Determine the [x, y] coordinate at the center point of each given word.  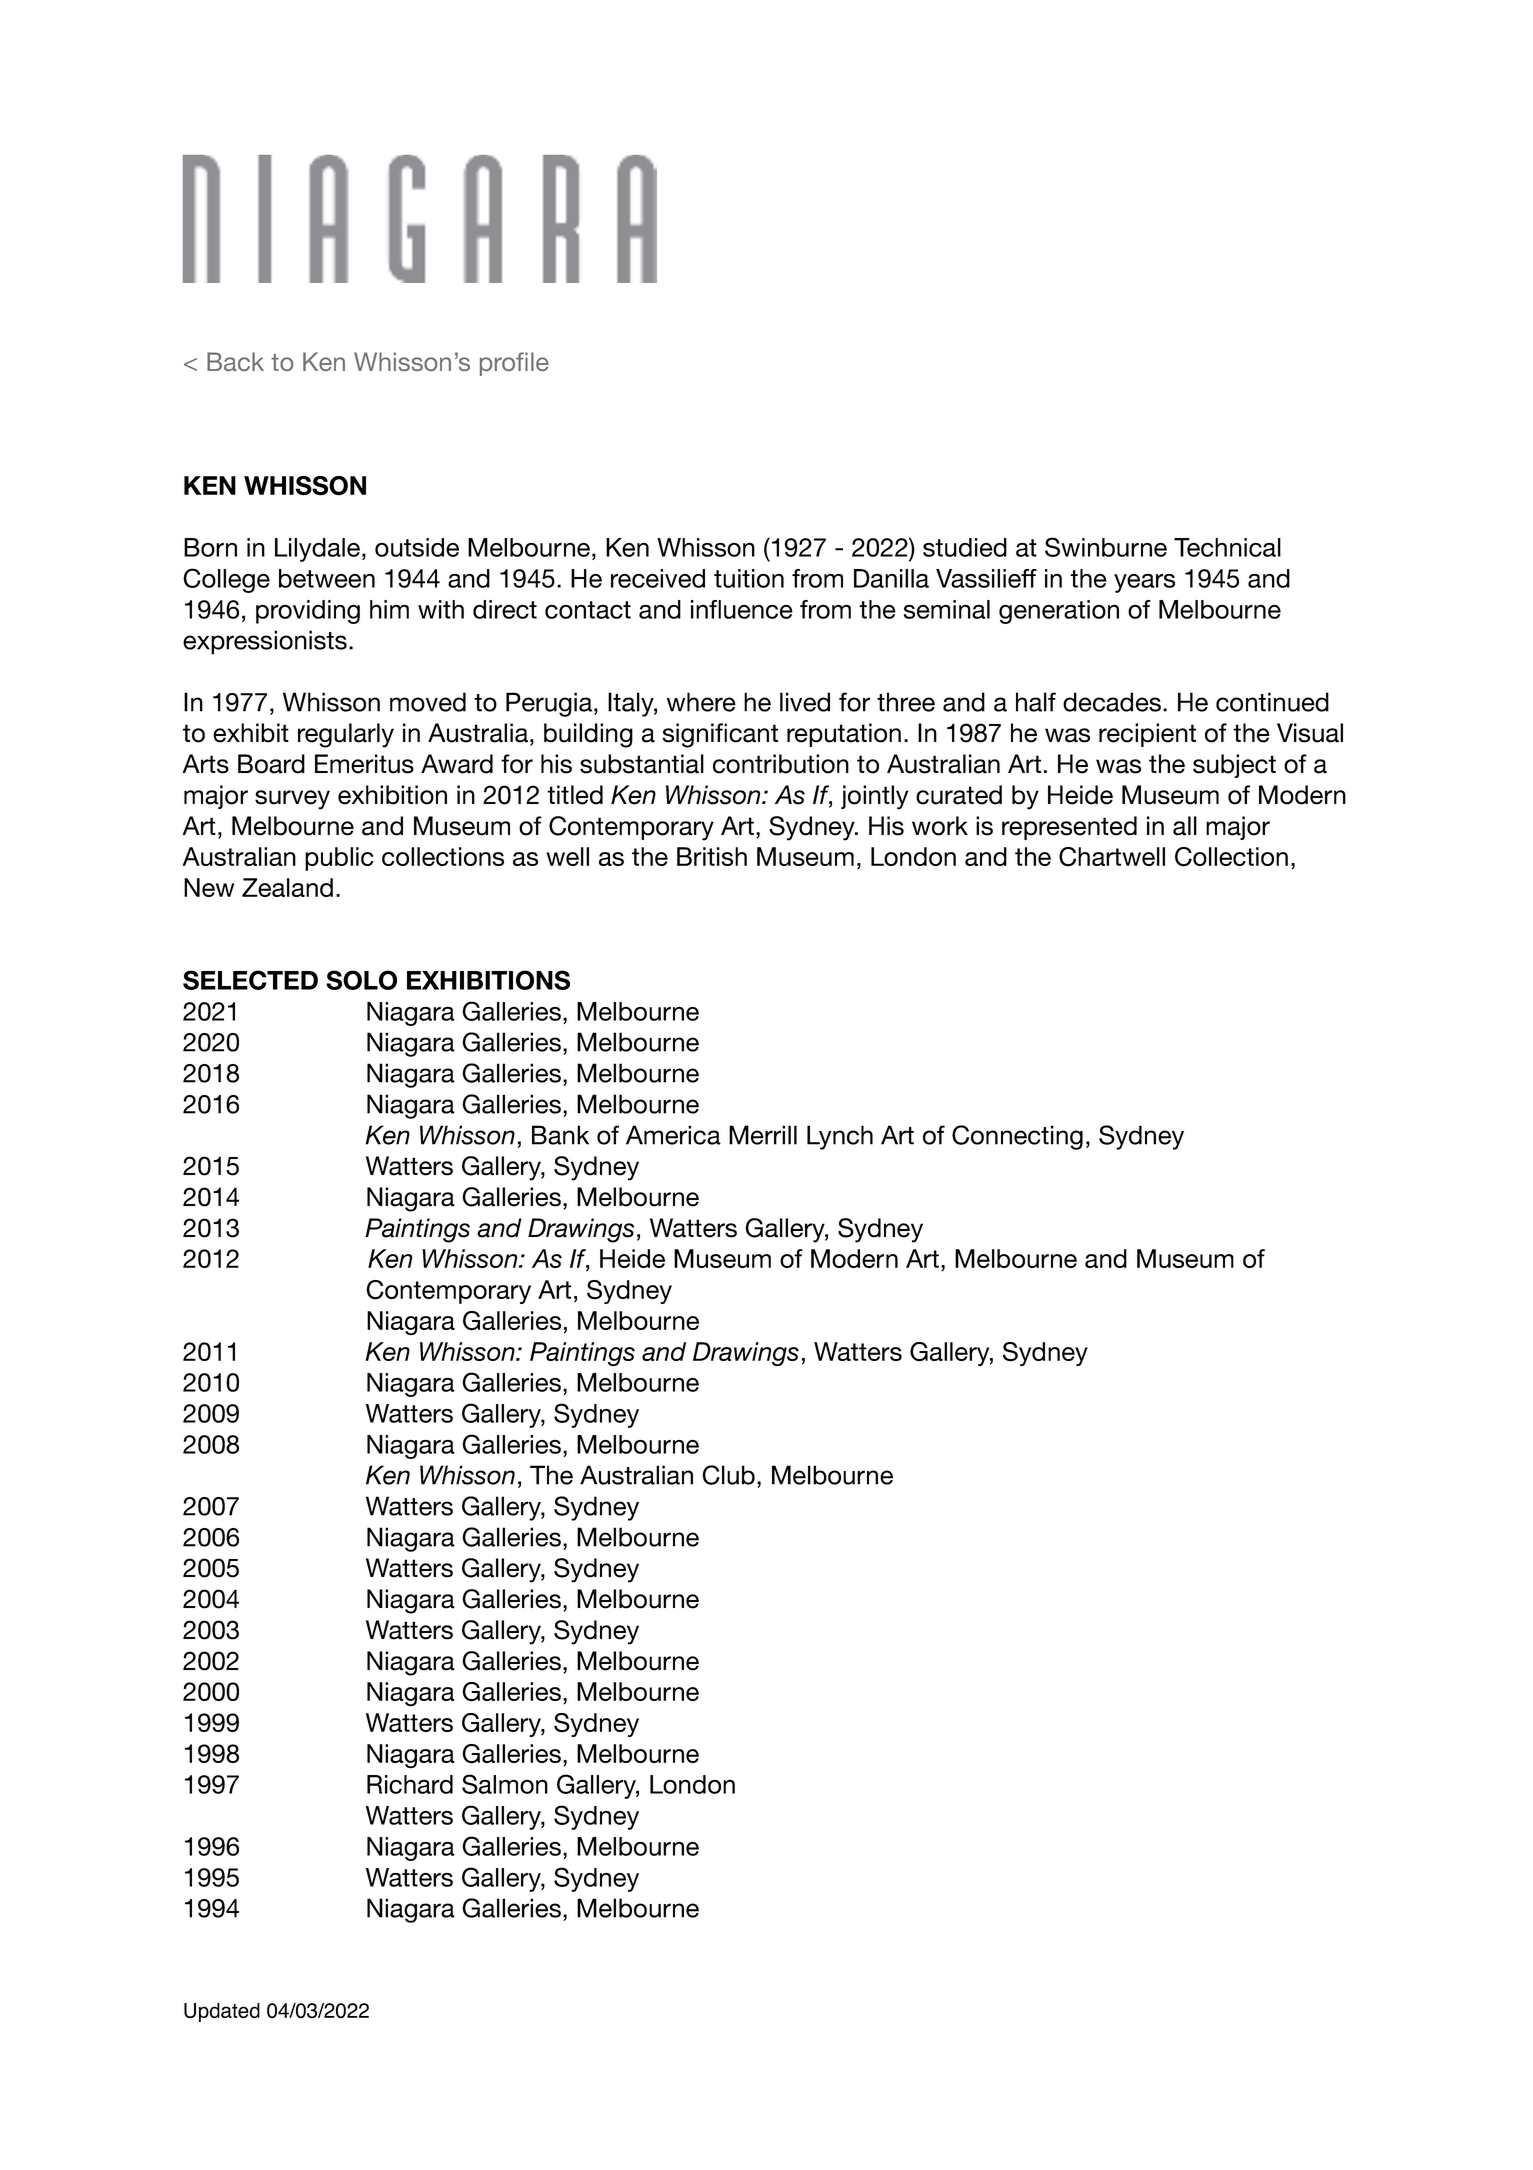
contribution [781, 764]
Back [235, 361]
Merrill [763, 1135]
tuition [749, 578]
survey [292, 800]
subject [1234, 766]
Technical [1227, 547]
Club [728, 1475]
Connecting [1017, 1137]
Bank [560, 1135]
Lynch [840, 1137]
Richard [410, 1784]
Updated [222, 2012]
